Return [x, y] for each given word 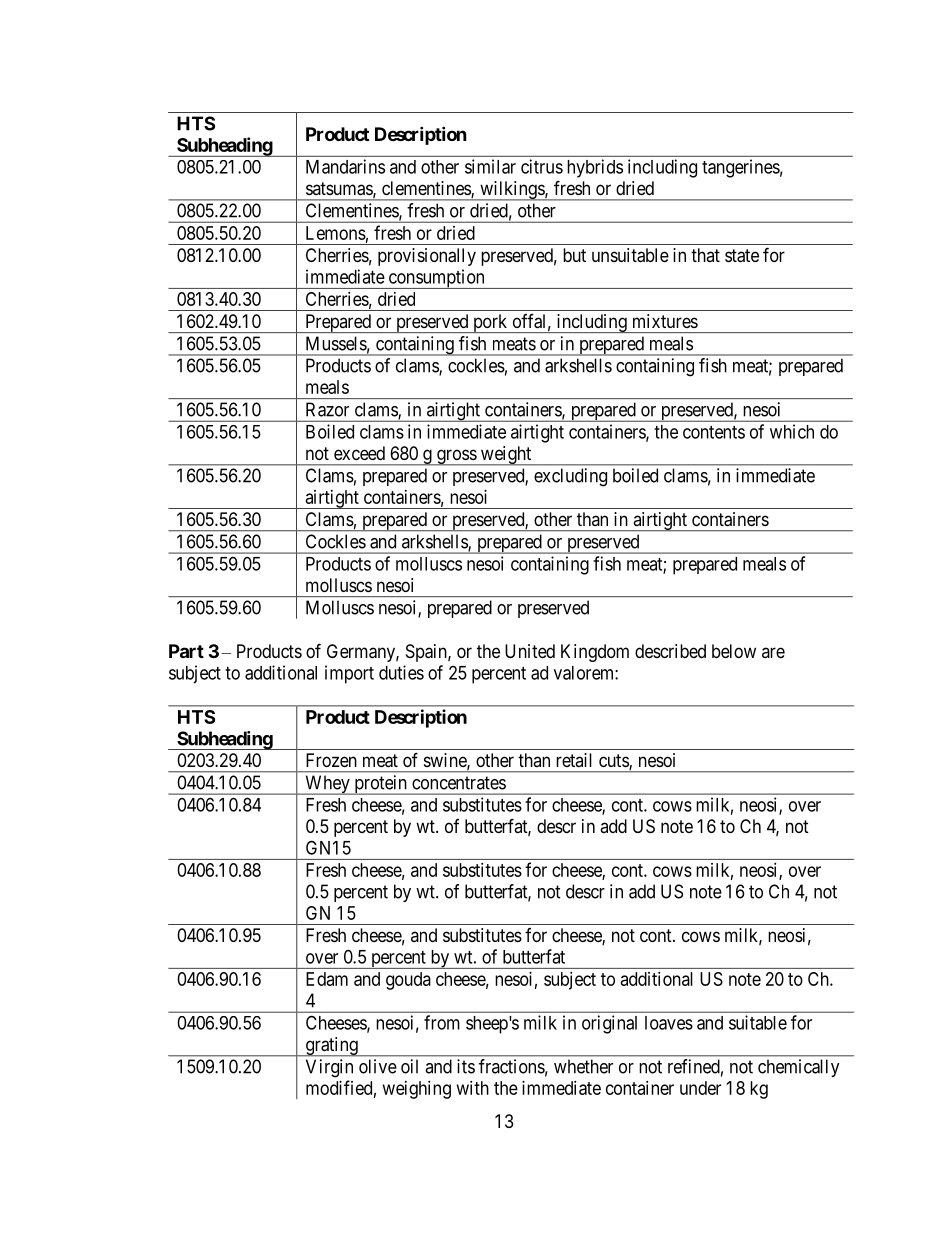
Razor [327, 409]
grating [331, 1047]
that [705, 255]
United [530, 651]
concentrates [459, 783]
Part [186, 651]
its [466, 1066]
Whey [327, 785]
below [734, 651]
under [700, 1088]
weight [506, 456]
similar [490, 166]
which [792, 431]
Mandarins [345, 166]
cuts [614, 762]
